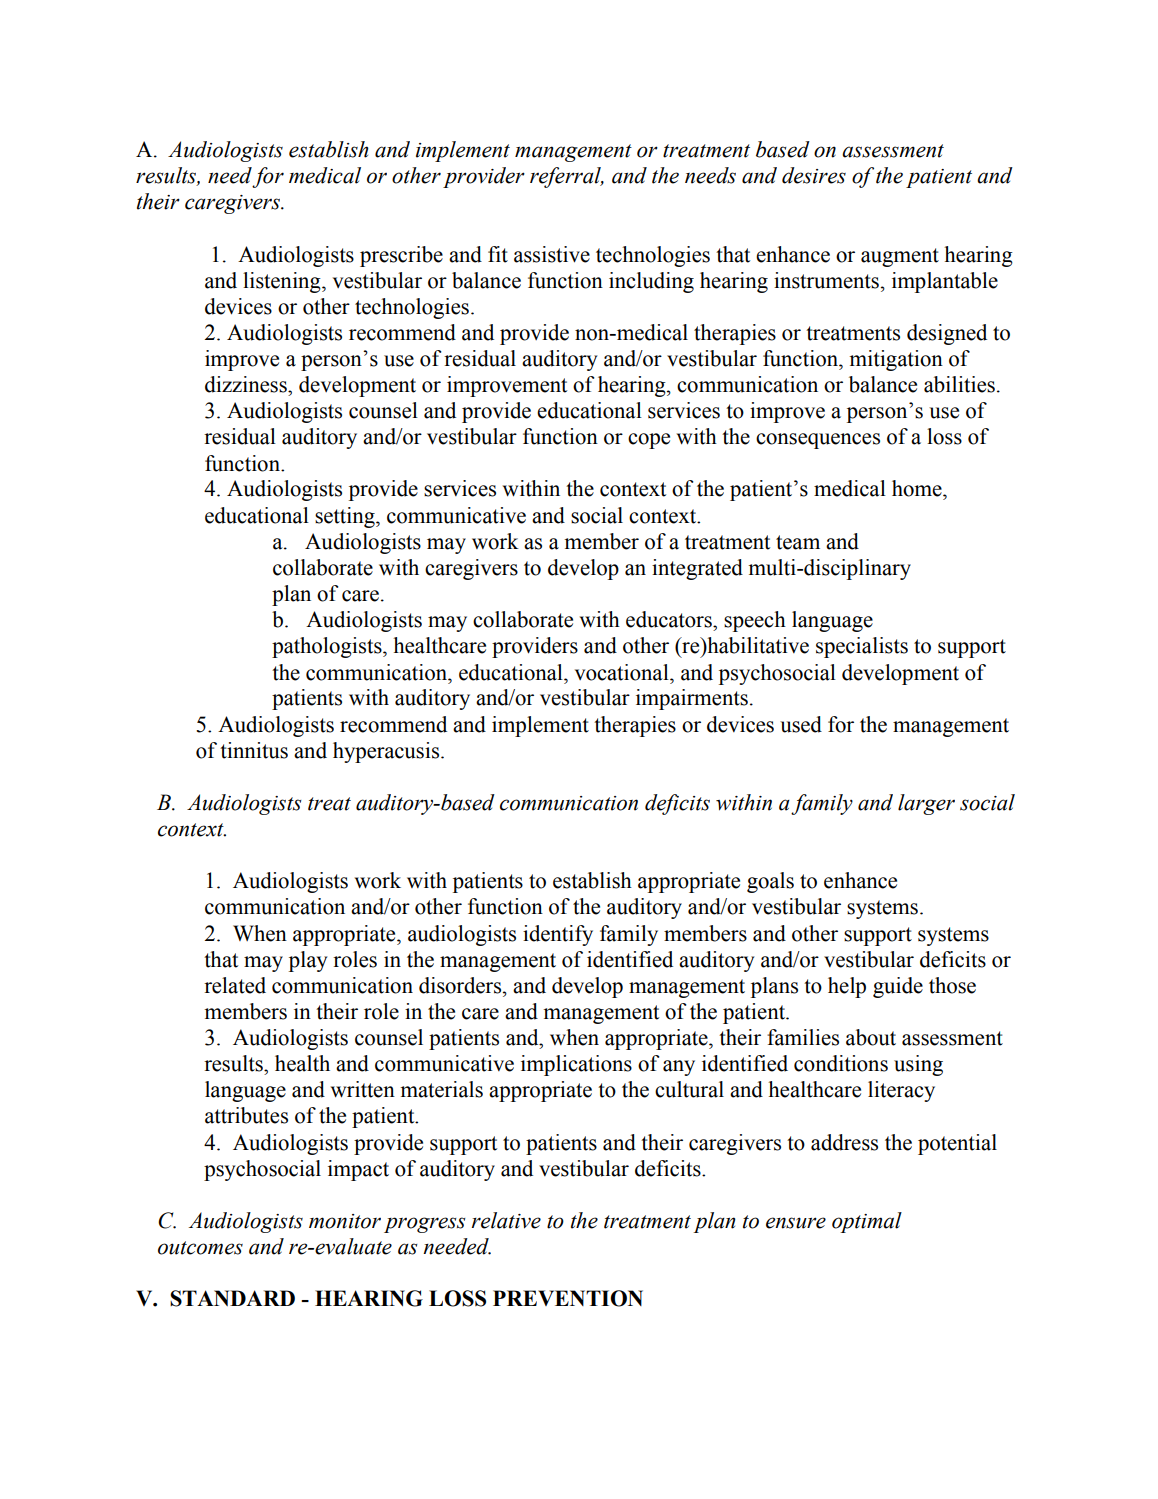 This document has height=1499, width=1158. What do you see at coordinates (552, 254) in the document?
I see `assistive` at bounding box center [552, 254].
